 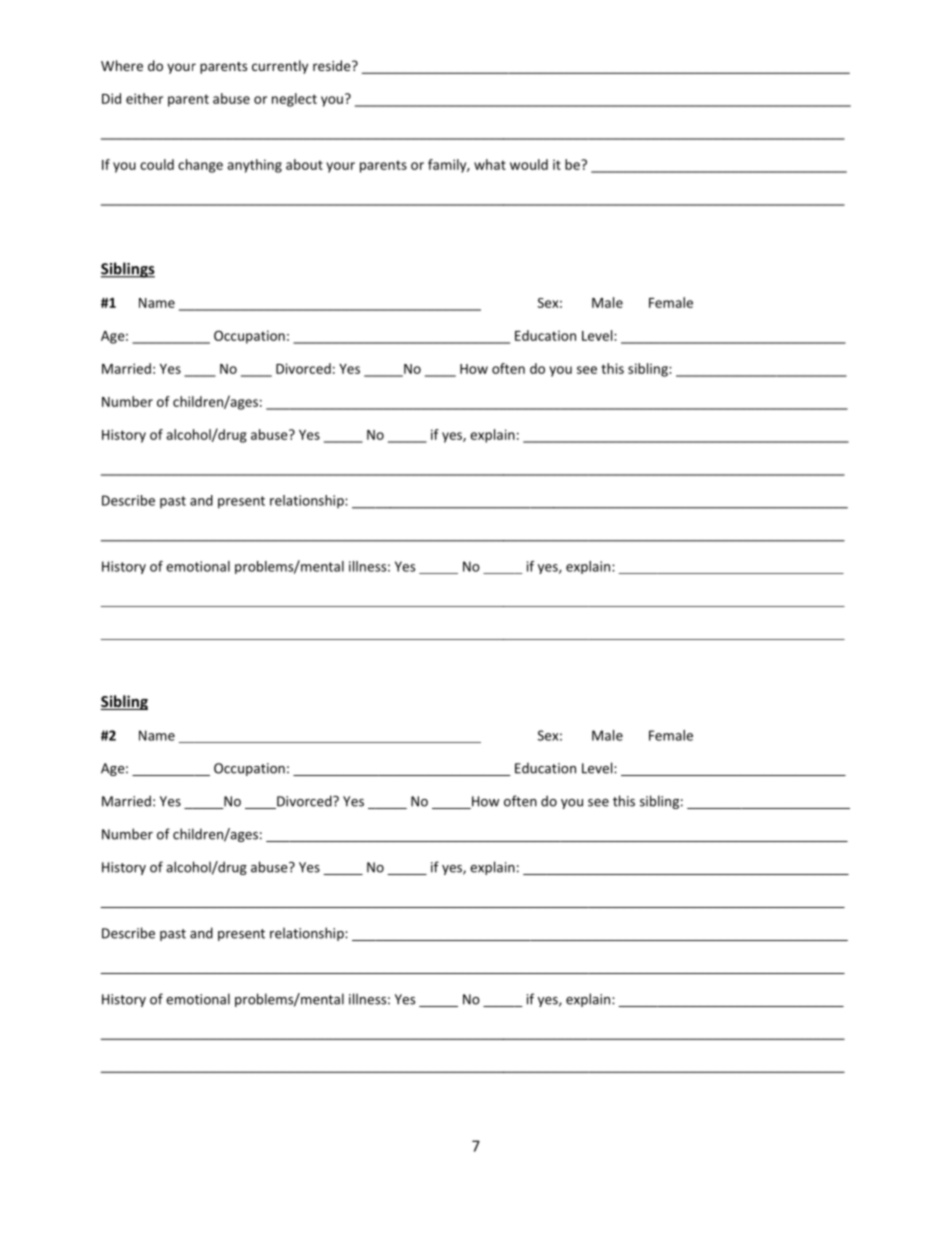 I want to click on either, so click(x=144, y=98).
